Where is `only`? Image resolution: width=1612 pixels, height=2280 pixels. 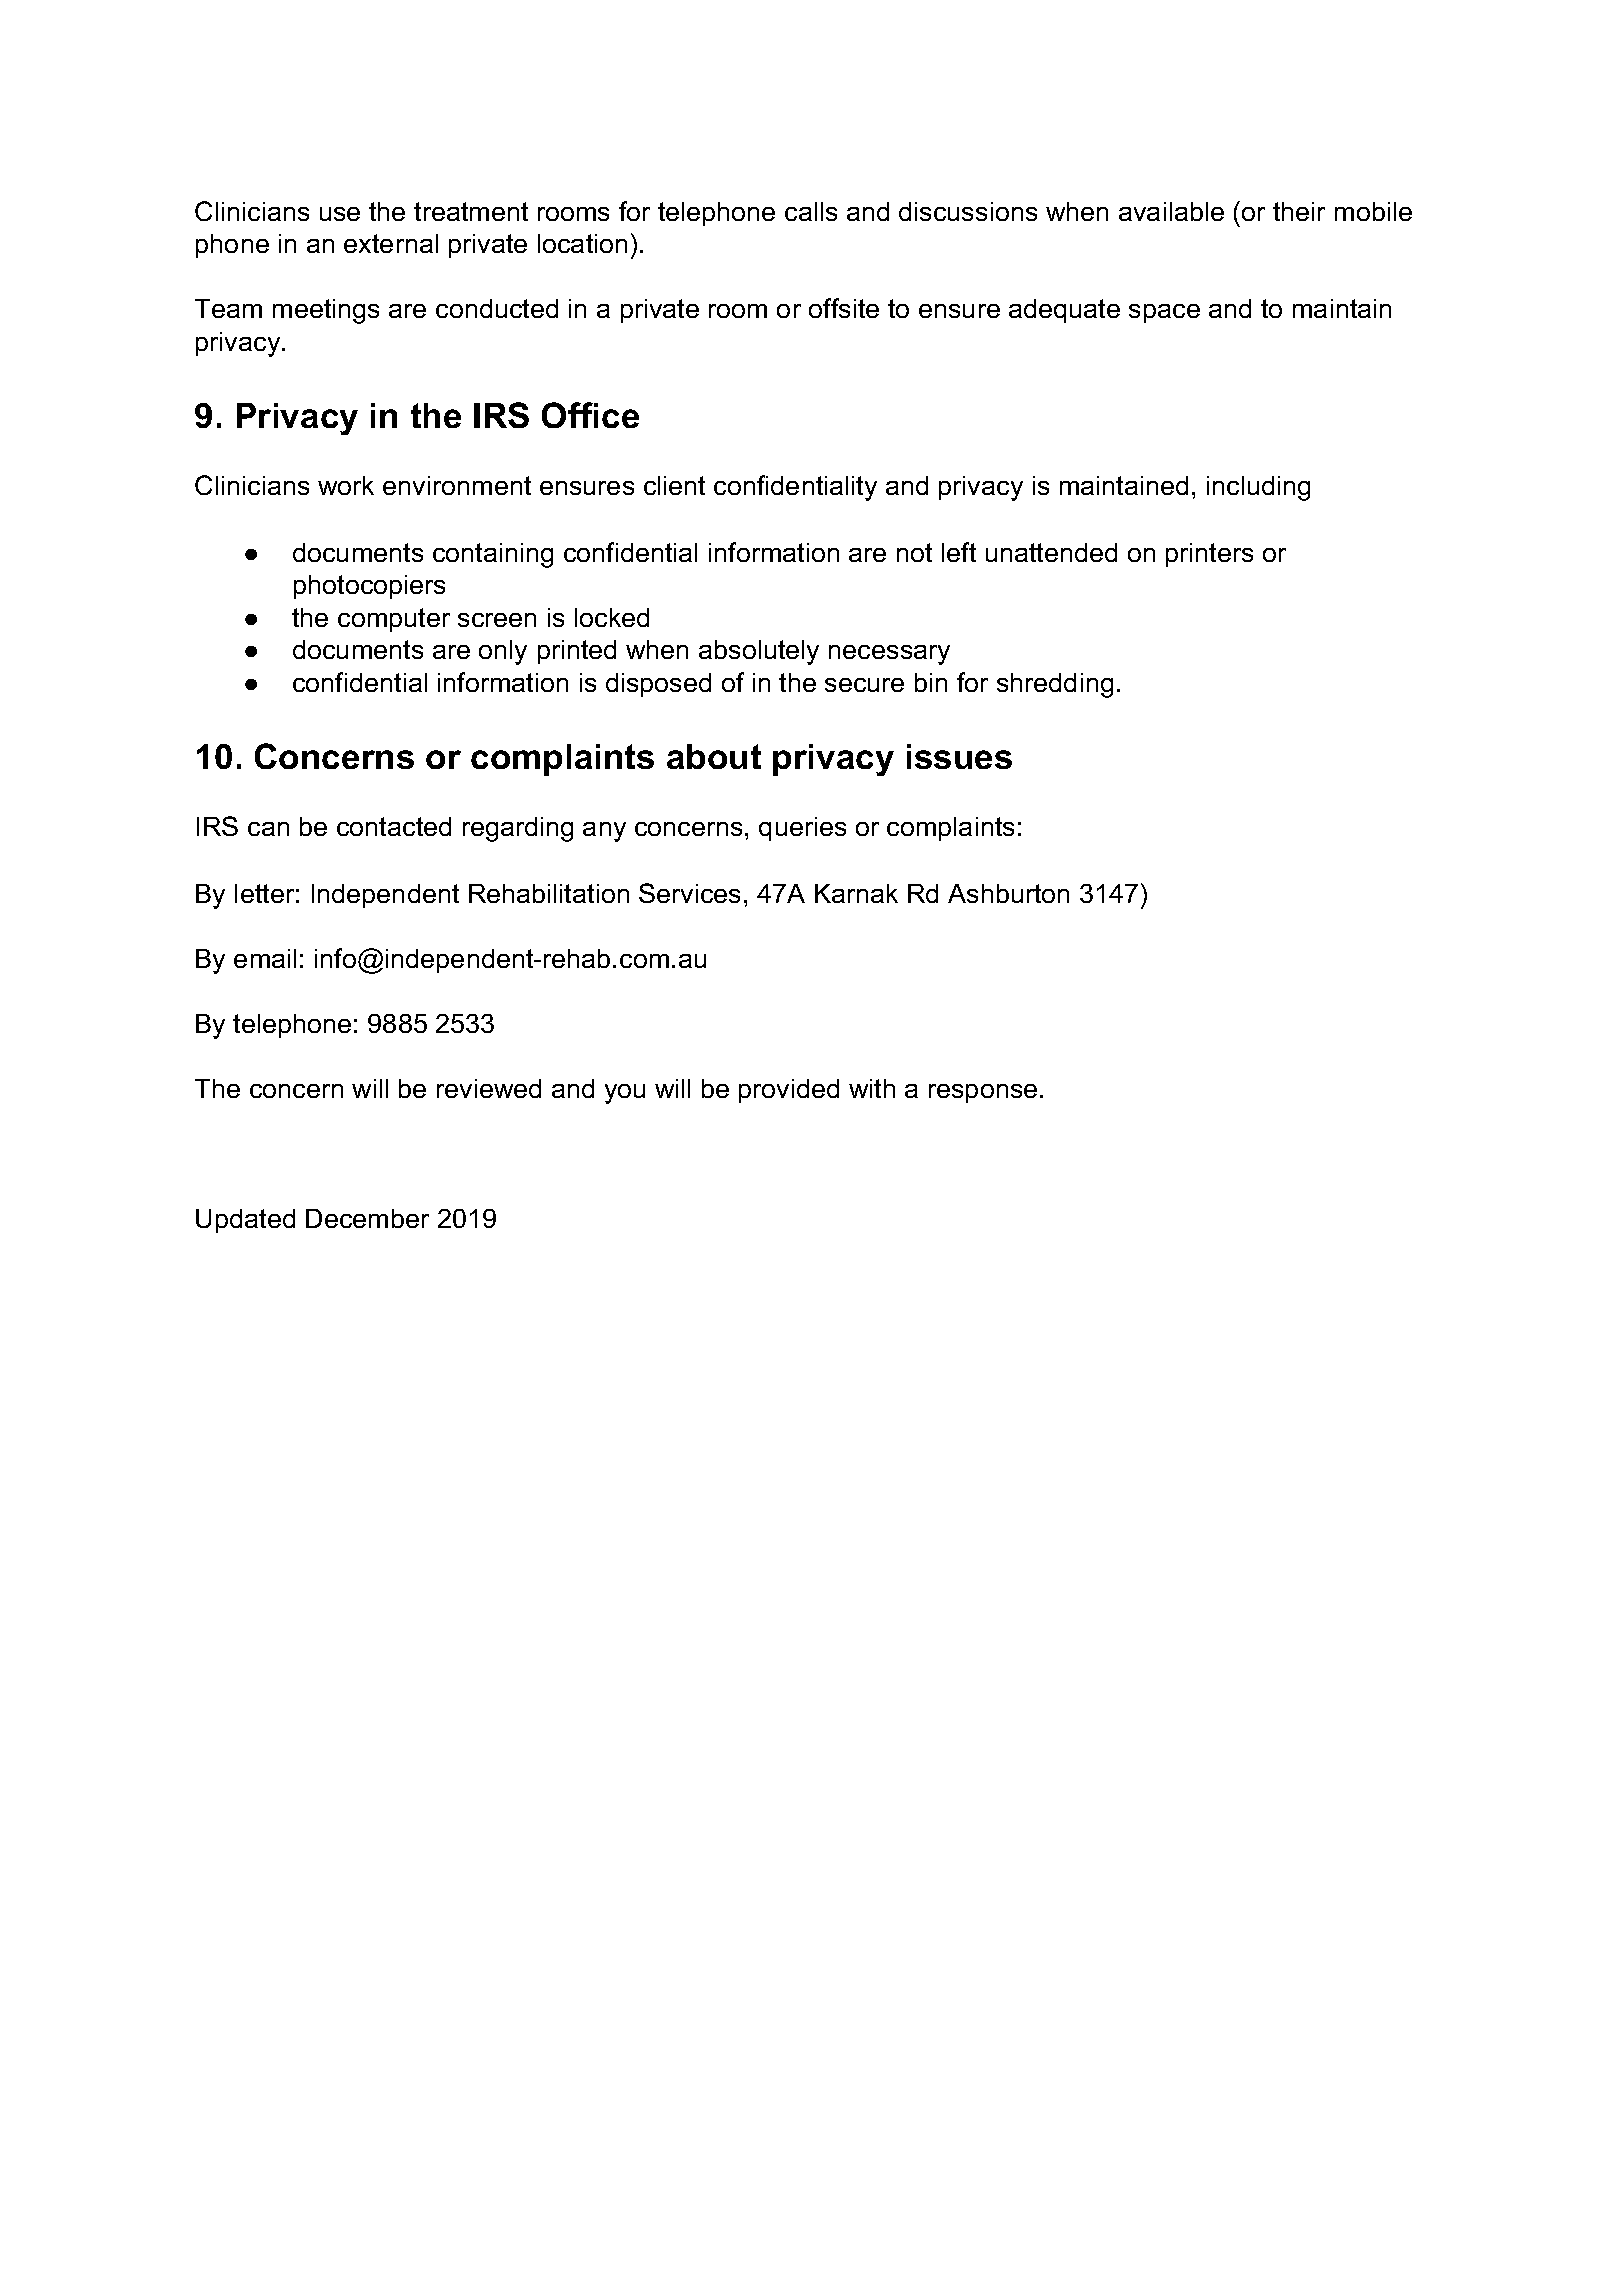 only is located at coordinates (503, 652).
